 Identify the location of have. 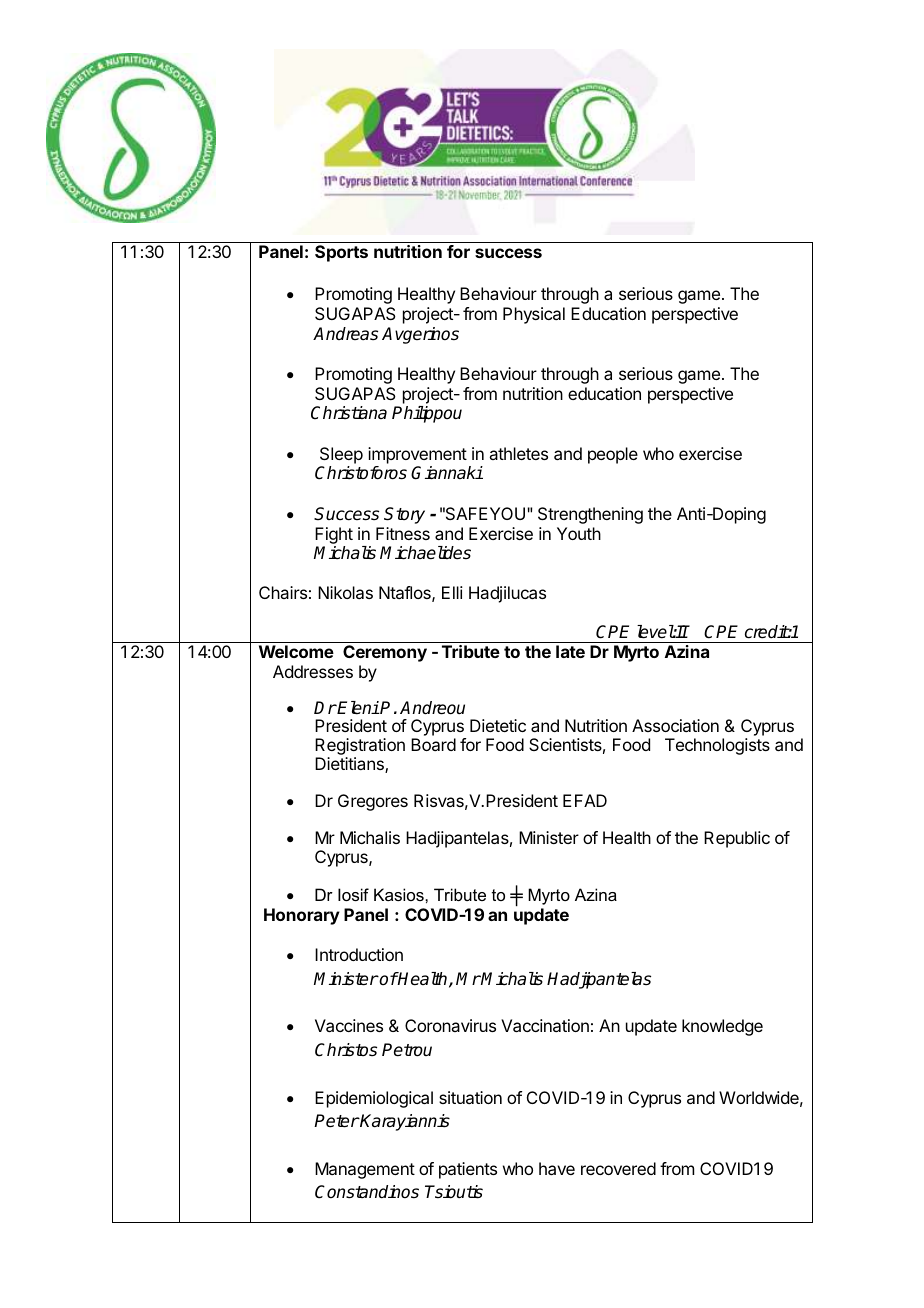
(557, 1168).
